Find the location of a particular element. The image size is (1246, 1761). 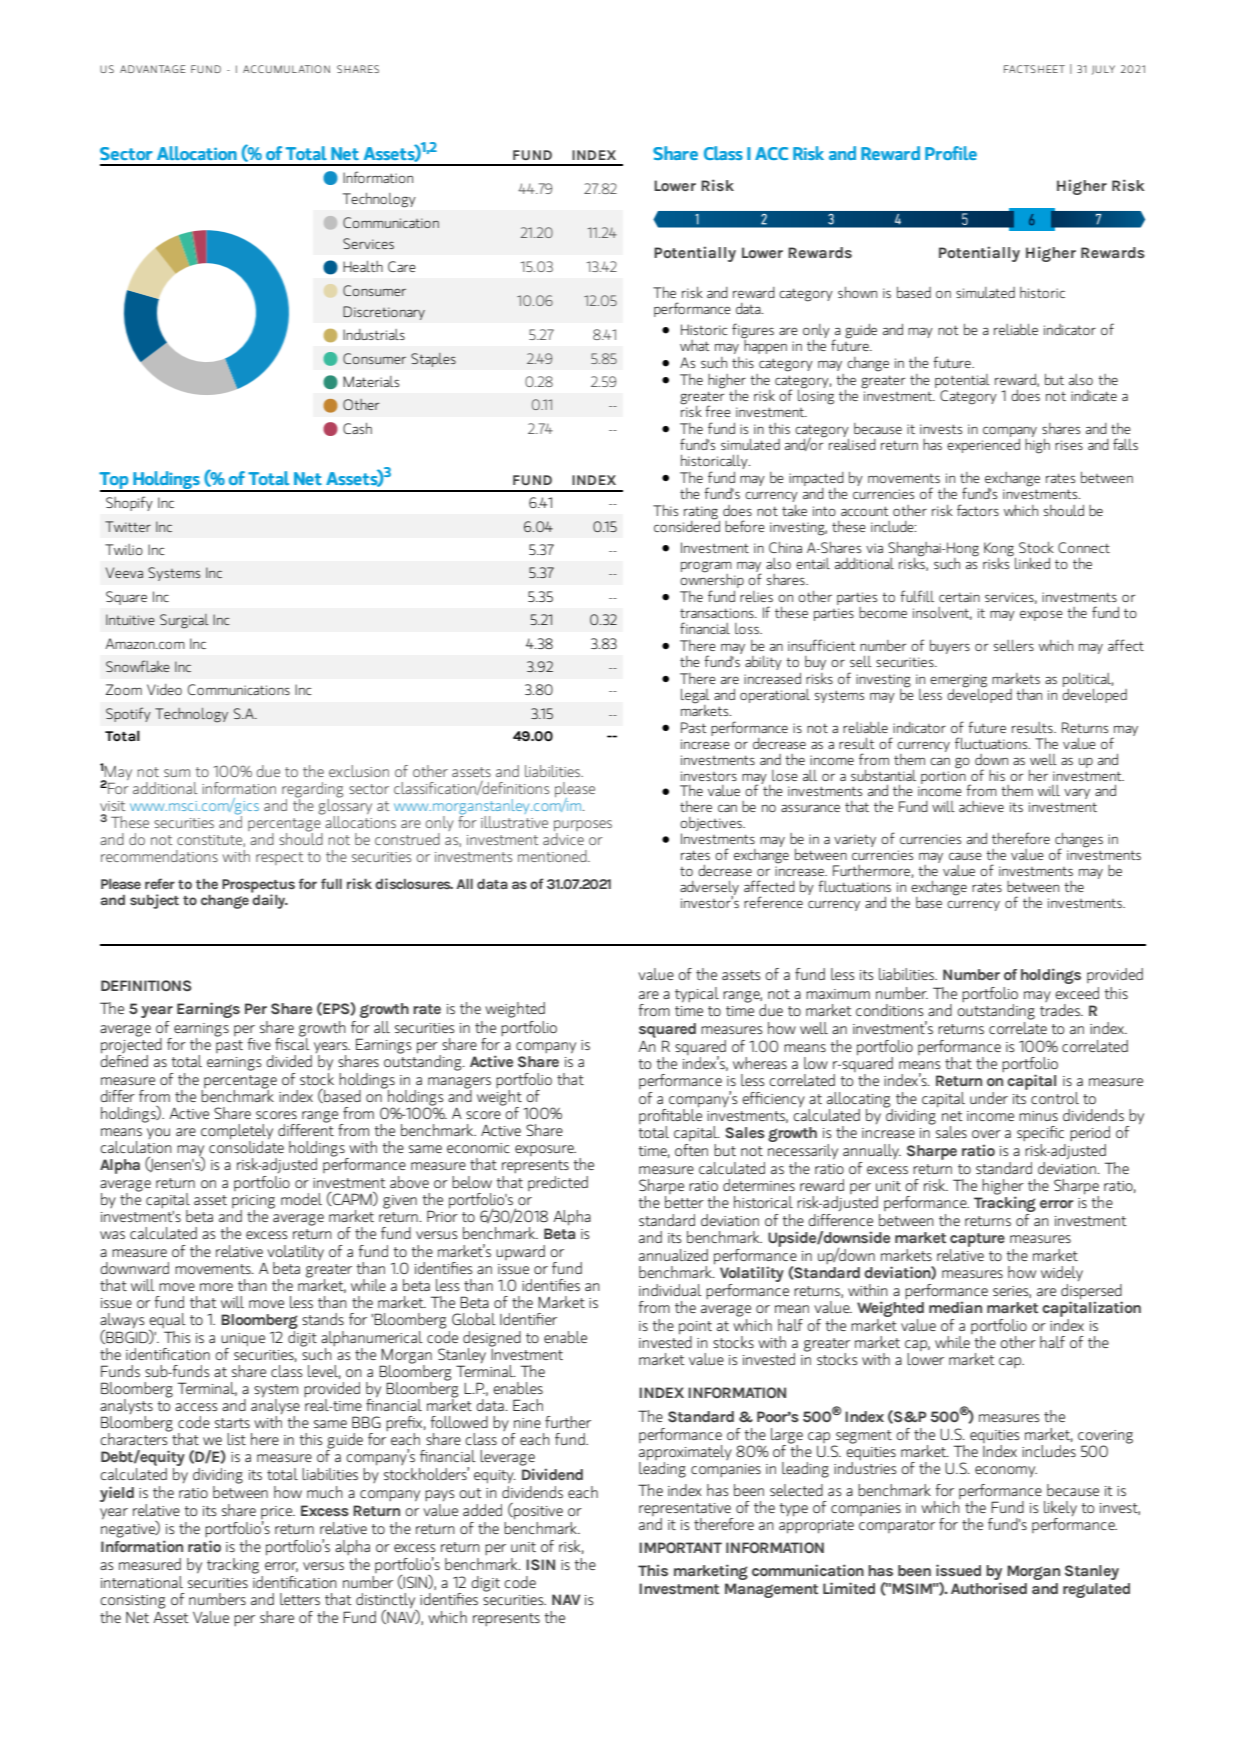

purposes is located at coordinates (583, 827).
